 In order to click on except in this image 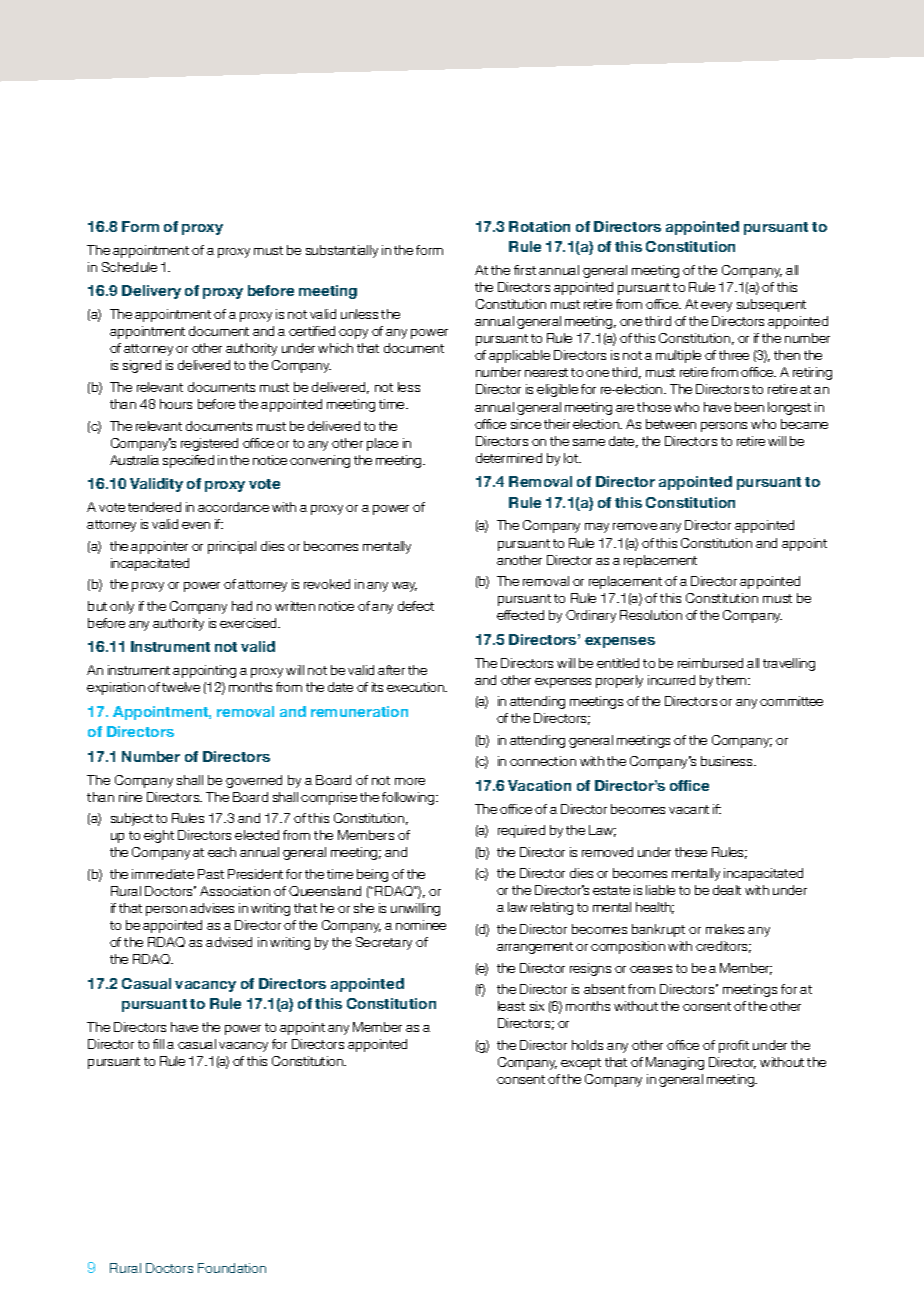, I will do `click(581, 1064)`.
